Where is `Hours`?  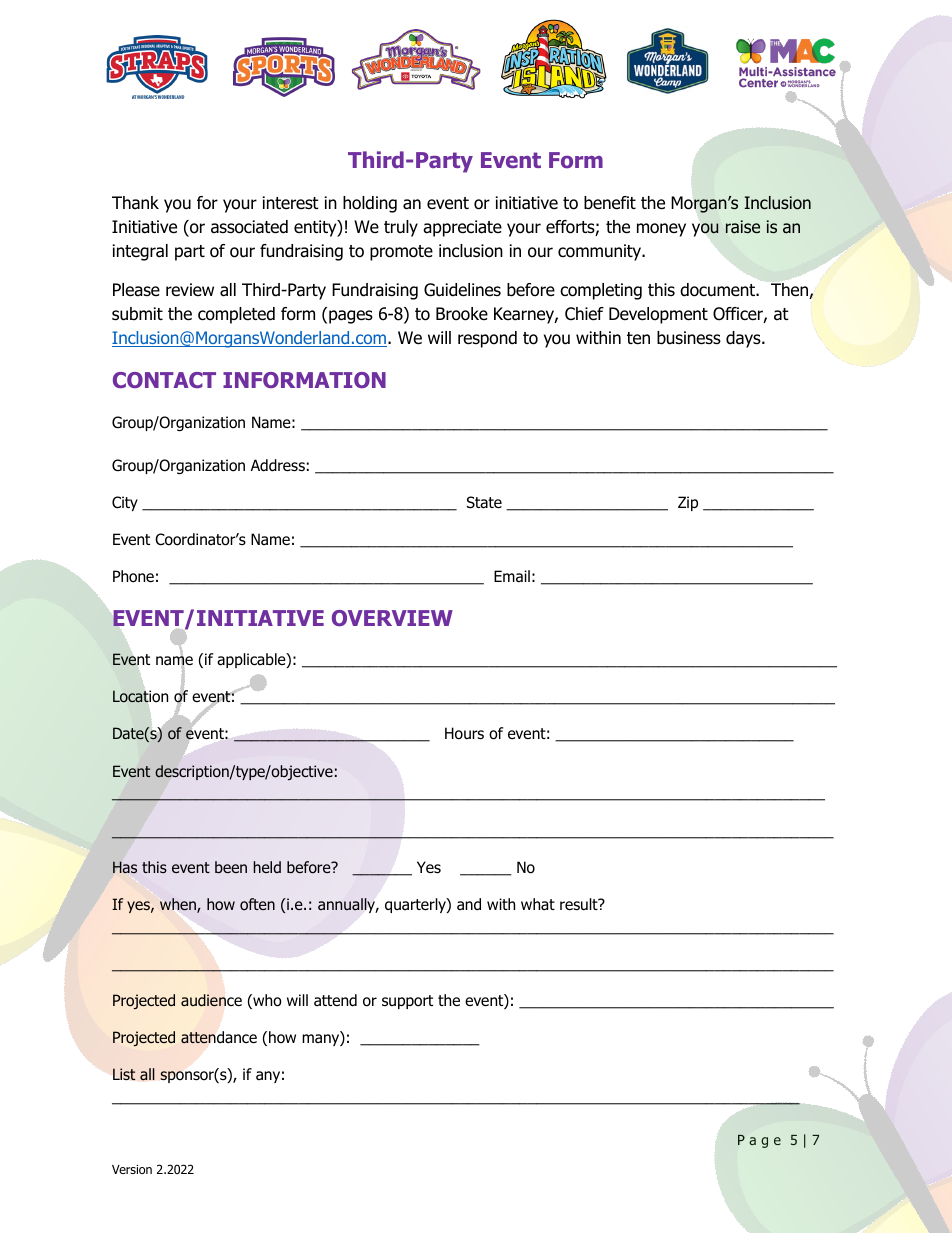 Hours is located at coordinates (464, 733).
